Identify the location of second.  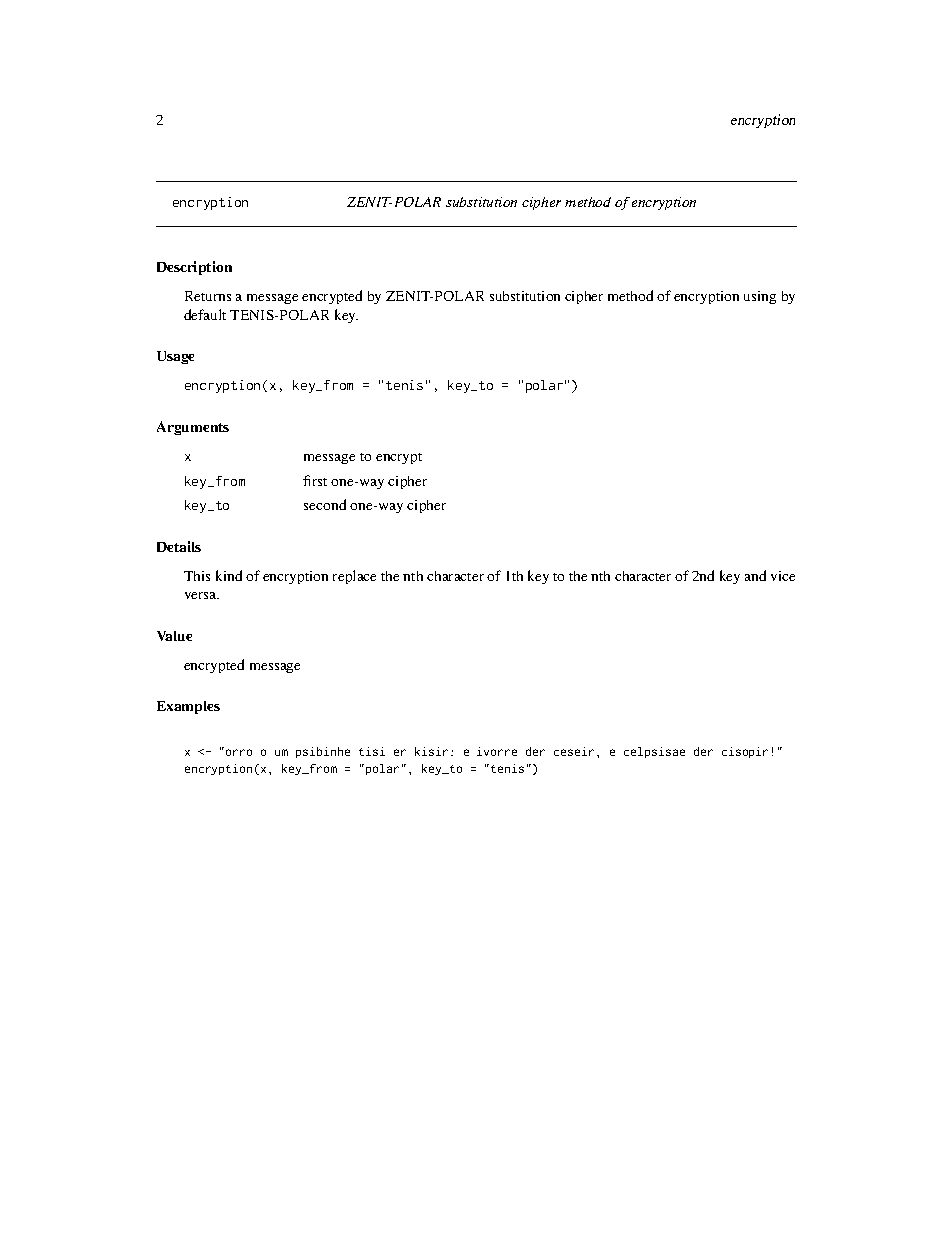
(325, 504).
